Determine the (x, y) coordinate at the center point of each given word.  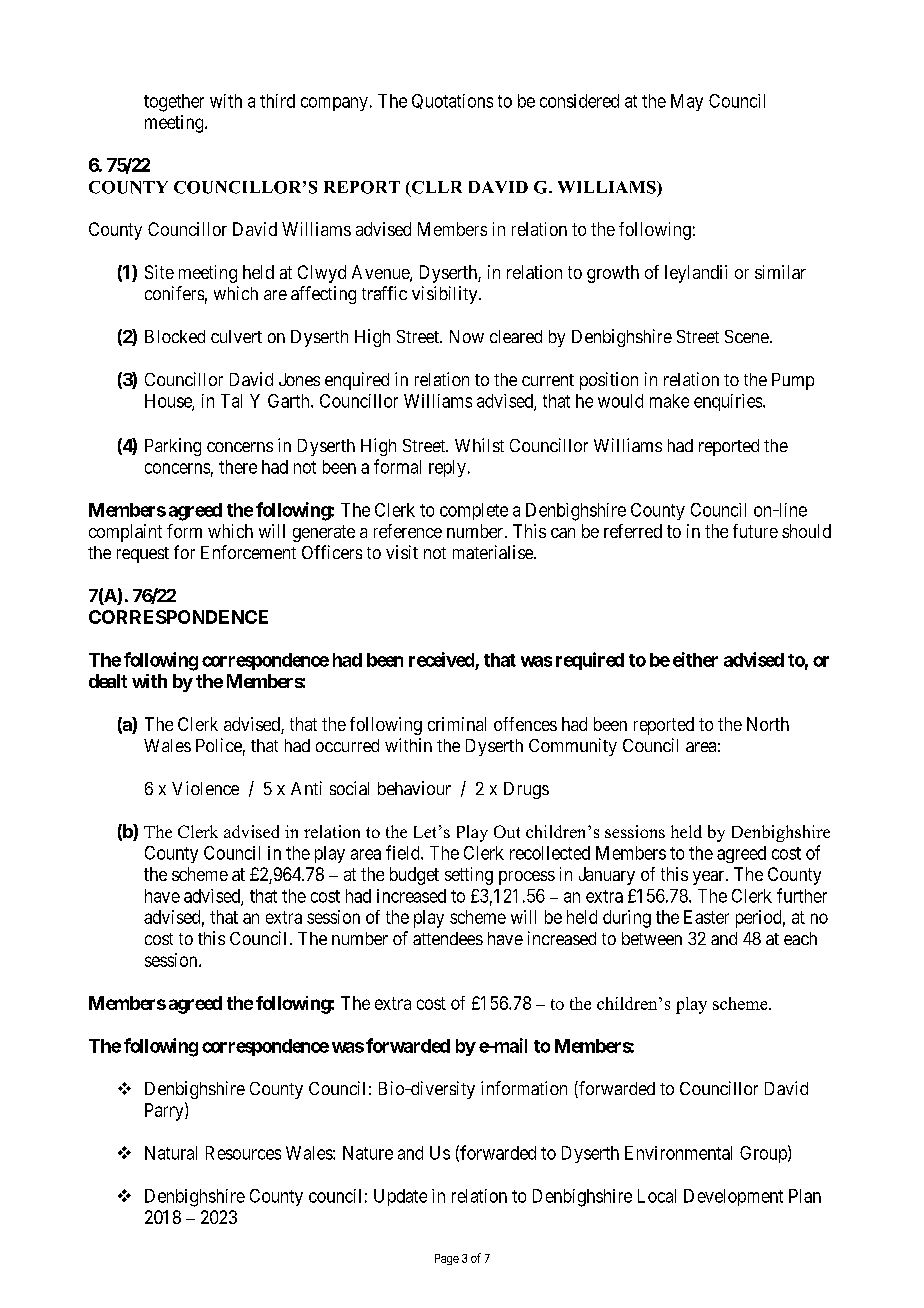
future (755, 531)
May (687, 102)
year (710, 878)
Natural (171, 1153)
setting (469, 876)
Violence (205, 788)
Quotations (452, 101)
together (174, 103)
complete (474, 511)
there (238, 467)
